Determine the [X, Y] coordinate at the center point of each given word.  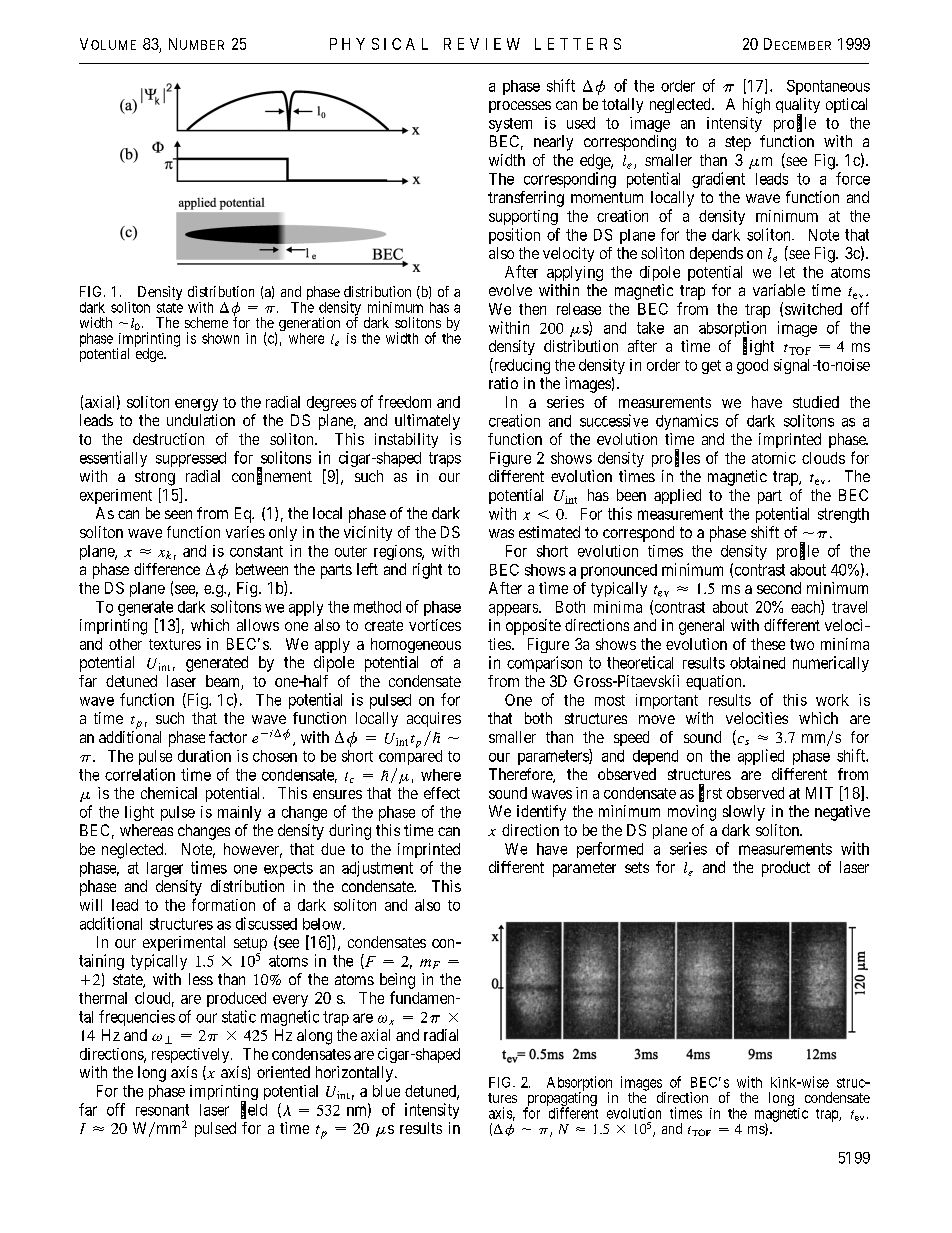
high [756, 106]
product [786, 869]
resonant [162, 1110]
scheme [206, 322]
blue [386, 1091]
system [510, 125]
